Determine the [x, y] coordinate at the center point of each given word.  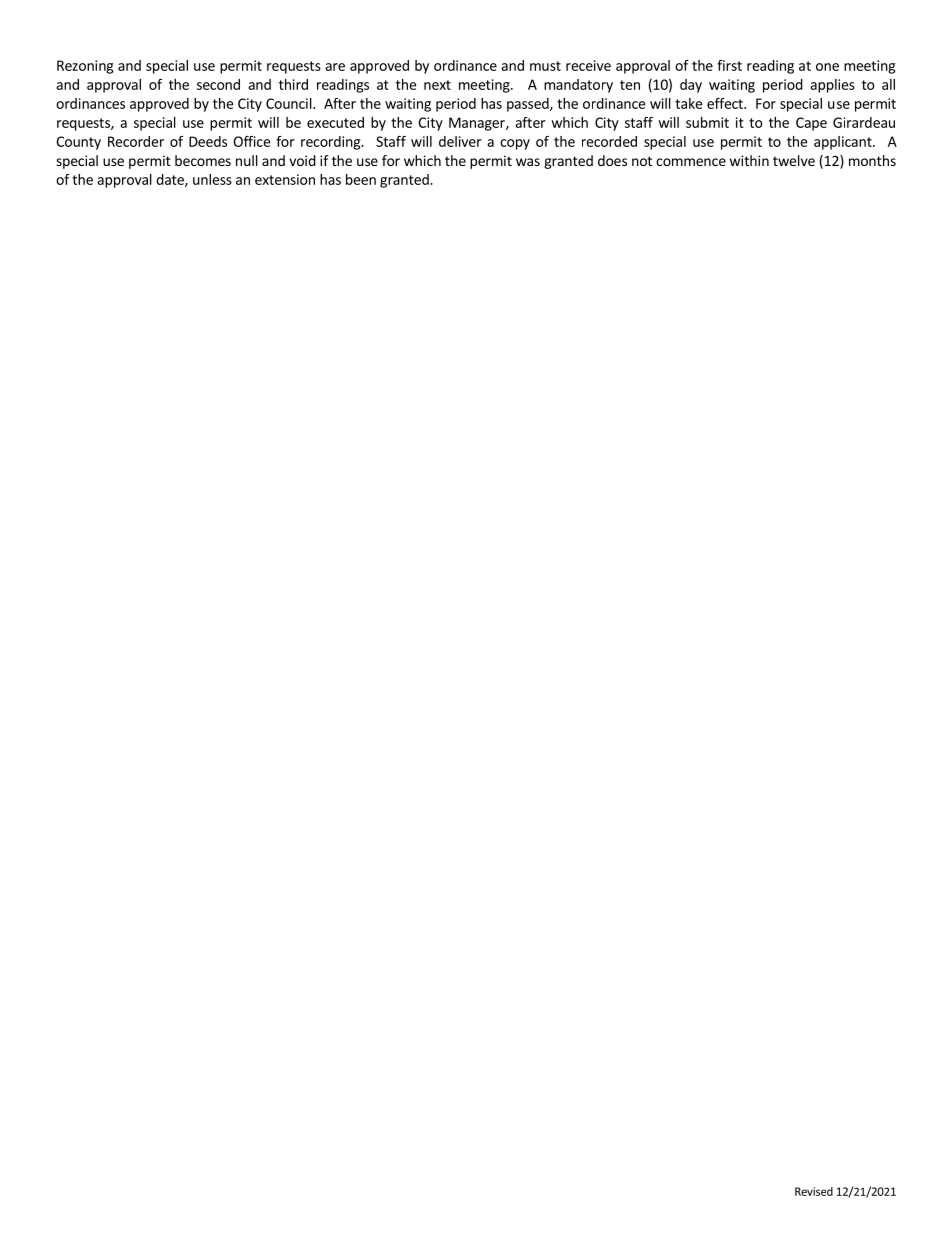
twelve [794, 160]
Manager [478, 124]
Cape [811, 124]
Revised [814, 1191]
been [361, 179]
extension [285, 179]
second [218, 84]
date [171, 180]
